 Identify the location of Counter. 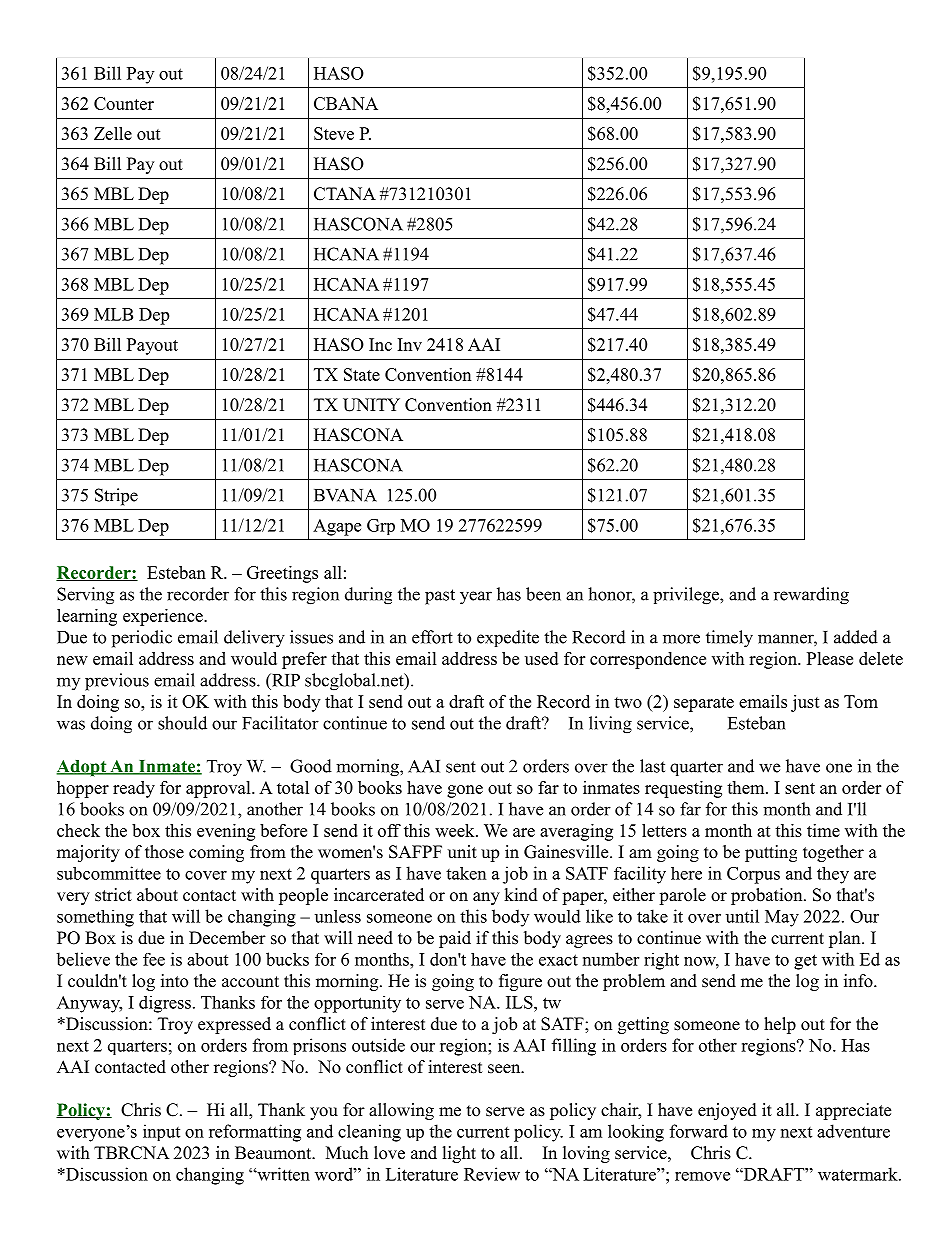
(124, 103).
